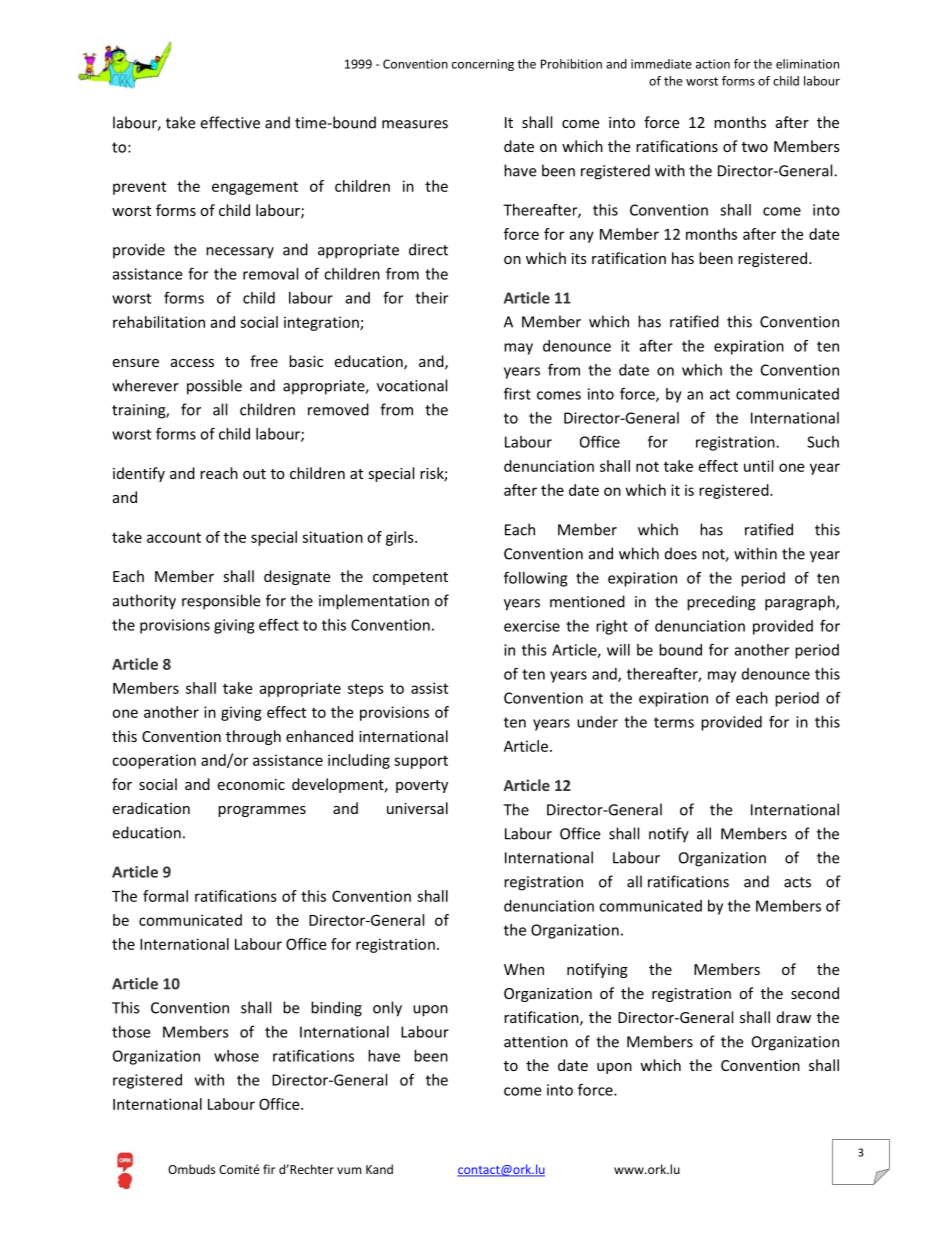 This screenshot has height=1233, width=952. What do you see at coordinates (192, 363) in the screenshot?
I see `access` at bounding box center [192, 363].
